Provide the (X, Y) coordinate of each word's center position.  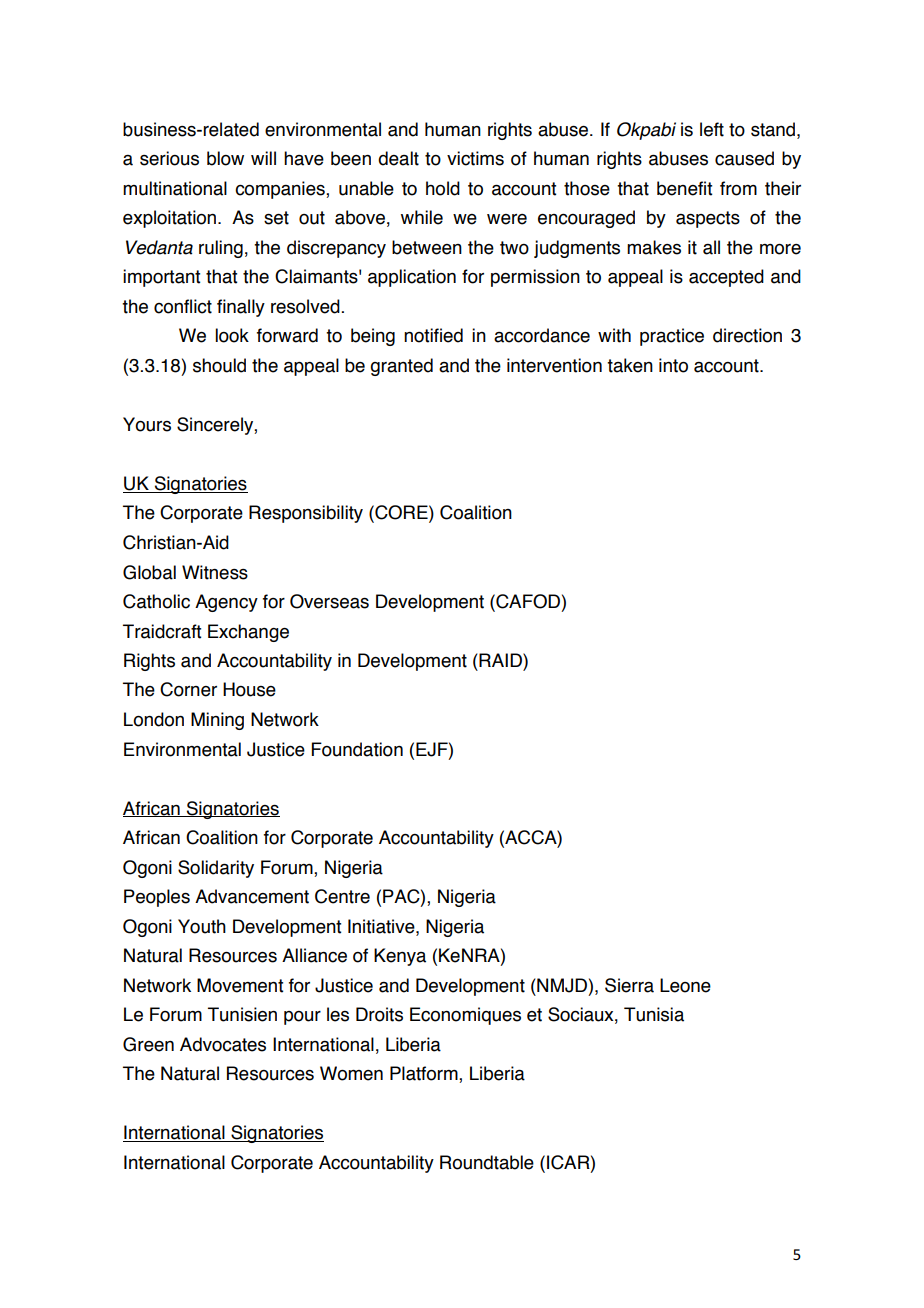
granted (401, 367)
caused (744, 158)
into (673, 365)
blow (225, 158)
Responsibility (306, 514)
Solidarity (216, 869)
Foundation (357, 749)
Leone (685, 985)
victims (475, 158)
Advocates (223, 1044)
